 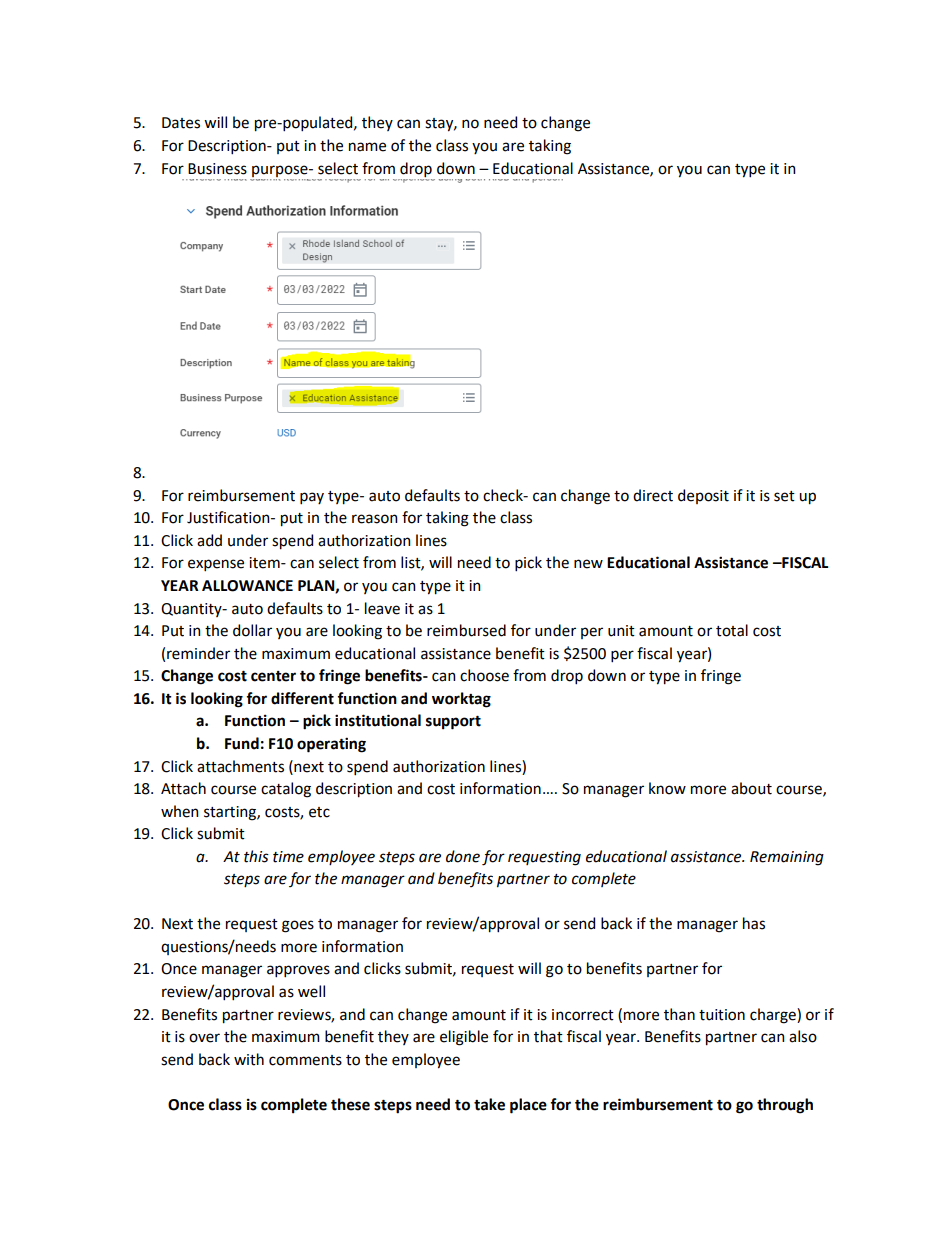 I want to click on set, so click(x=784, y=496).
